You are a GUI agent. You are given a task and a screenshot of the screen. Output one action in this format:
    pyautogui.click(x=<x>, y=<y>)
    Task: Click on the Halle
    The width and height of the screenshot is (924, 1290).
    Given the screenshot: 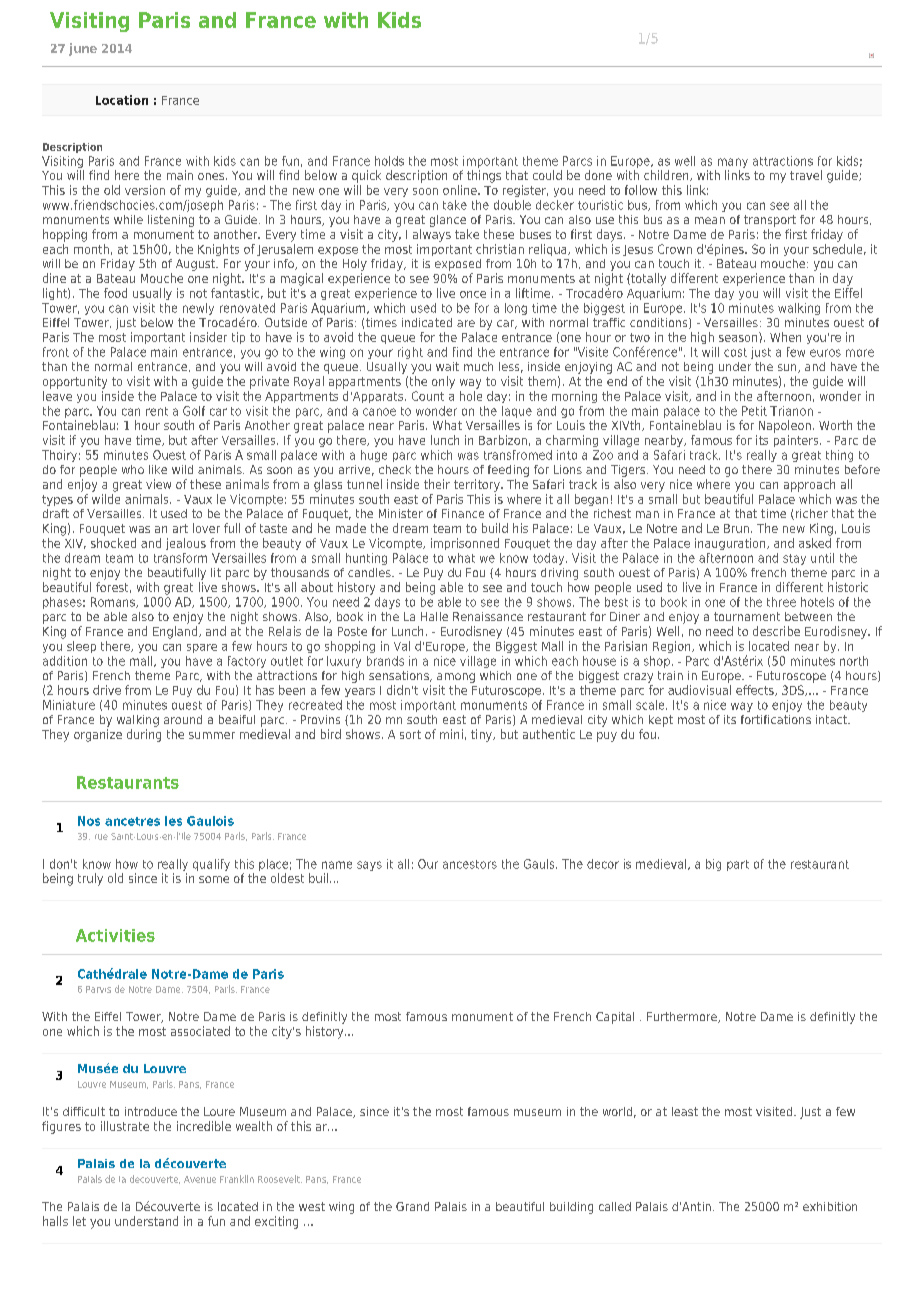 What is the action you would take?
    pyautogui.click(x=434, y=616)
